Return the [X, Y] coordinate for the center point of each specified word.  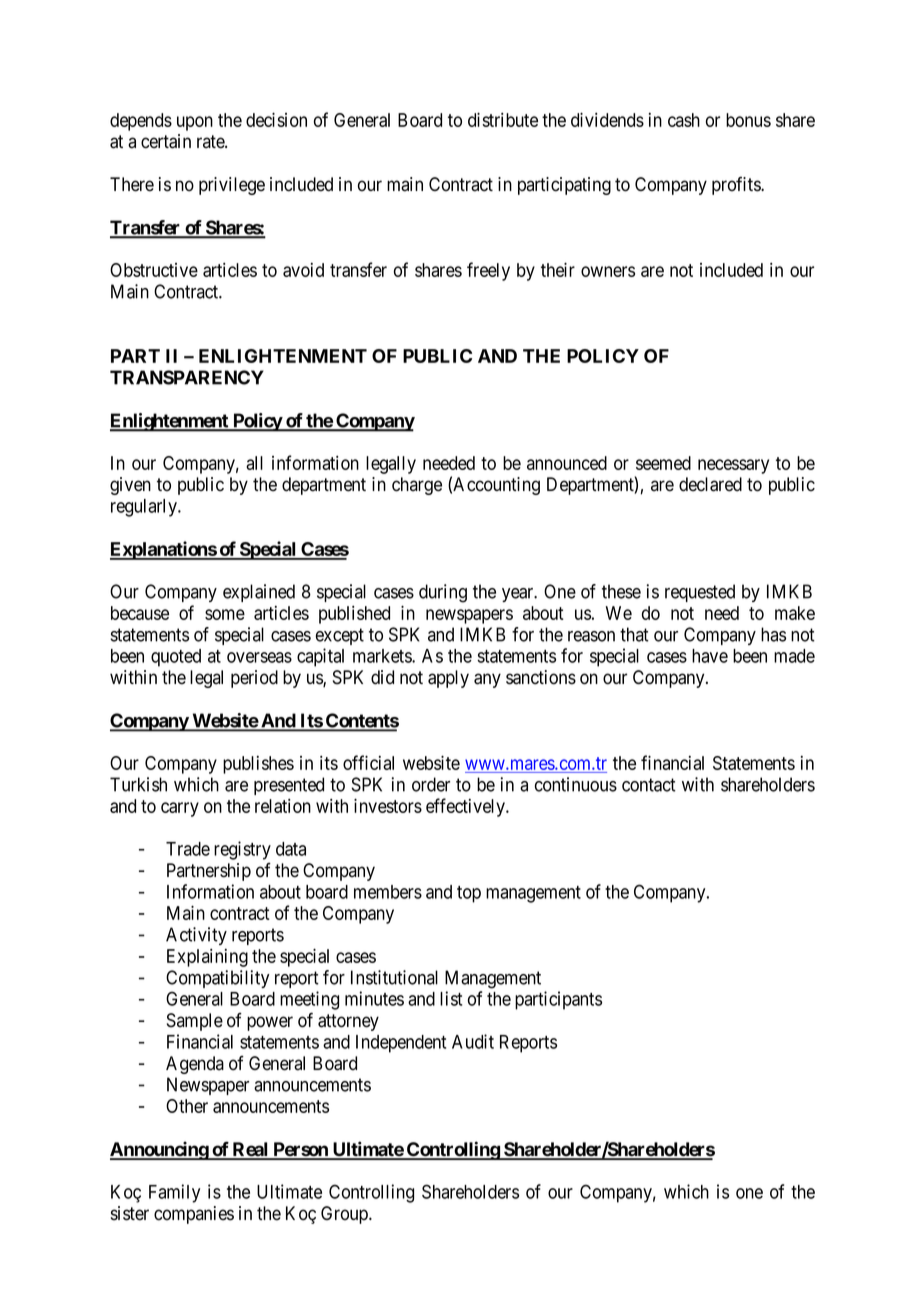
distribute [503, 119]
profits [737, 186]
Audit [473, 1041]
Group [345, 1215]
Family [174, 1193]
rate [211, 142]
